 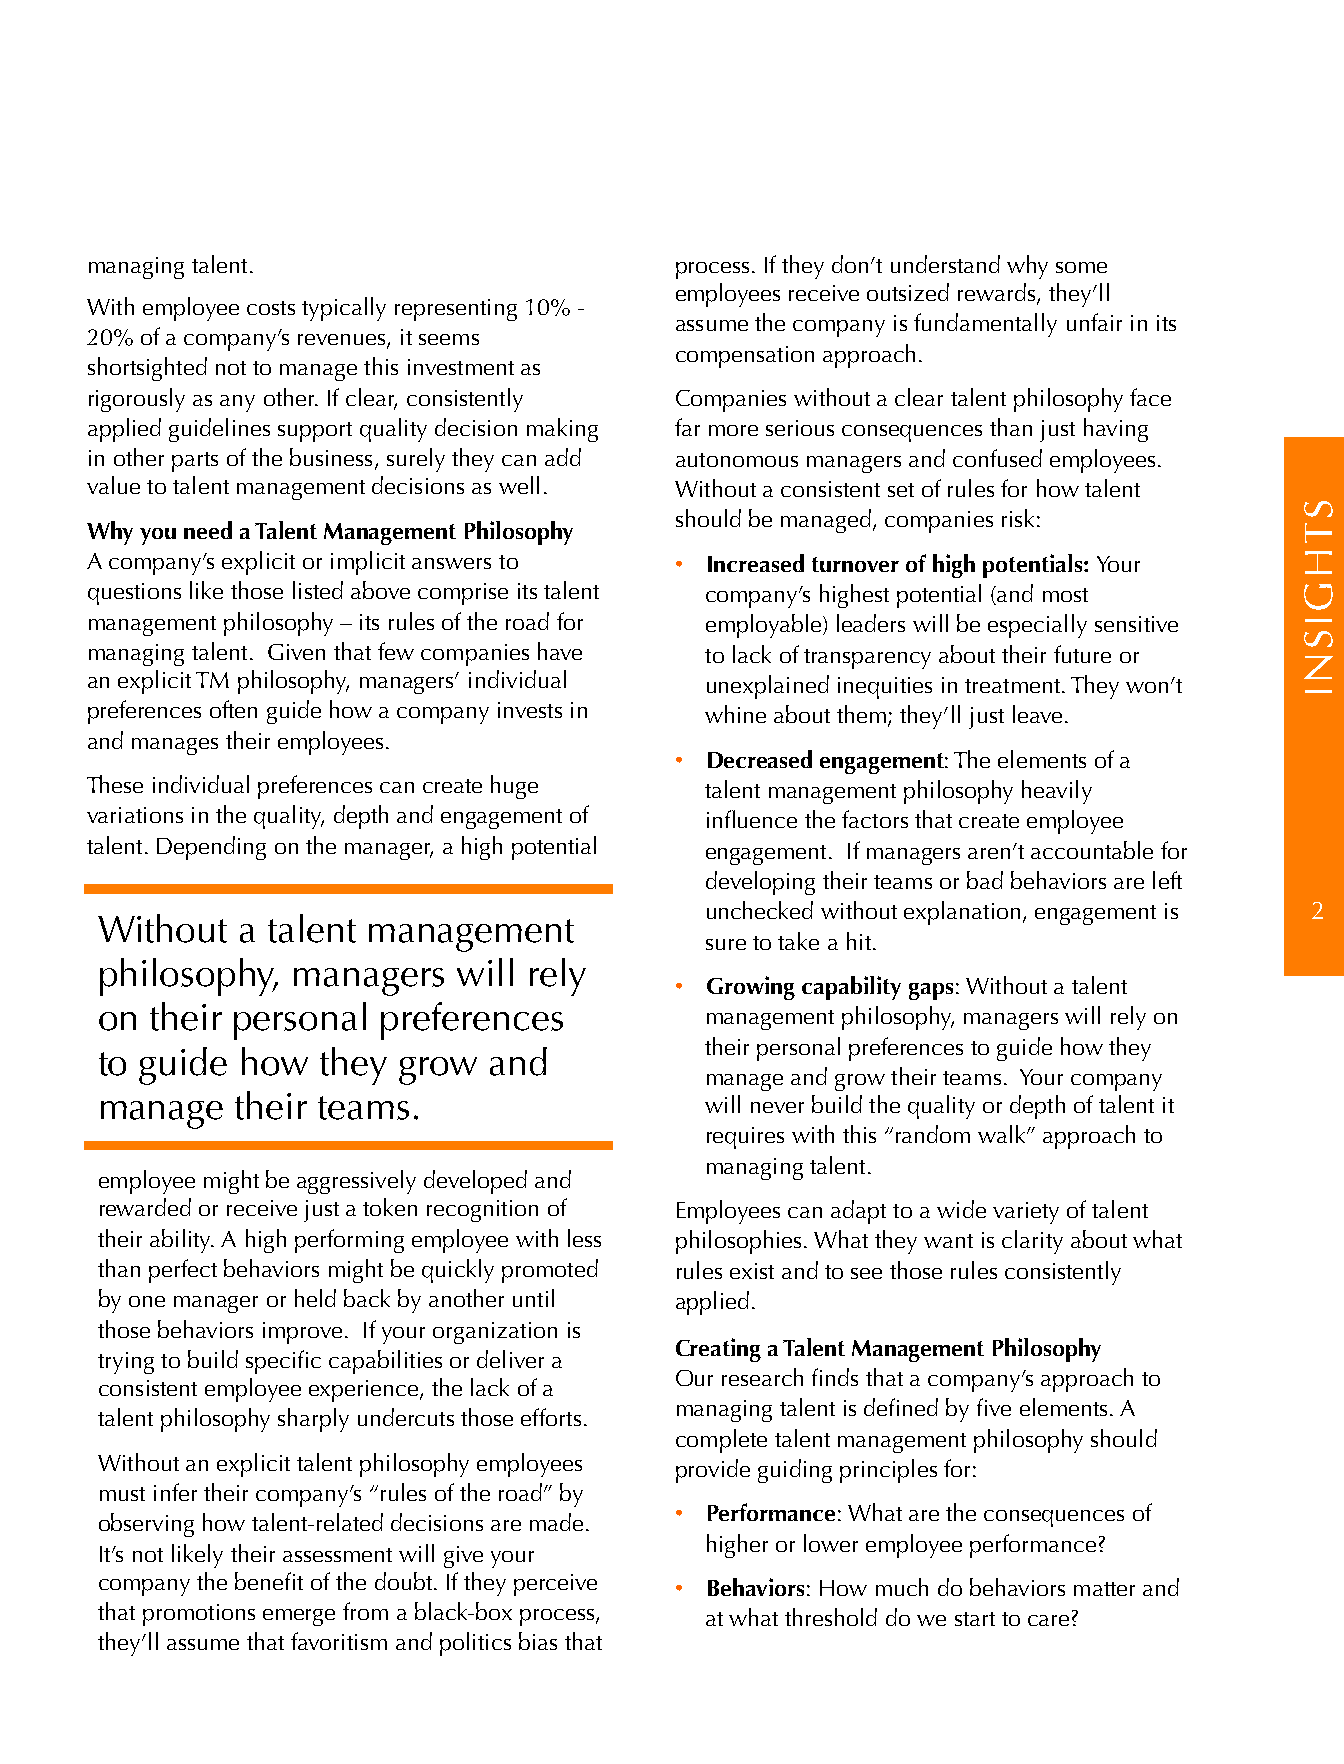 What do you see at coordinates (271, 308) in the screenshot?
I see `costs` at bounding box center [271, 308].
